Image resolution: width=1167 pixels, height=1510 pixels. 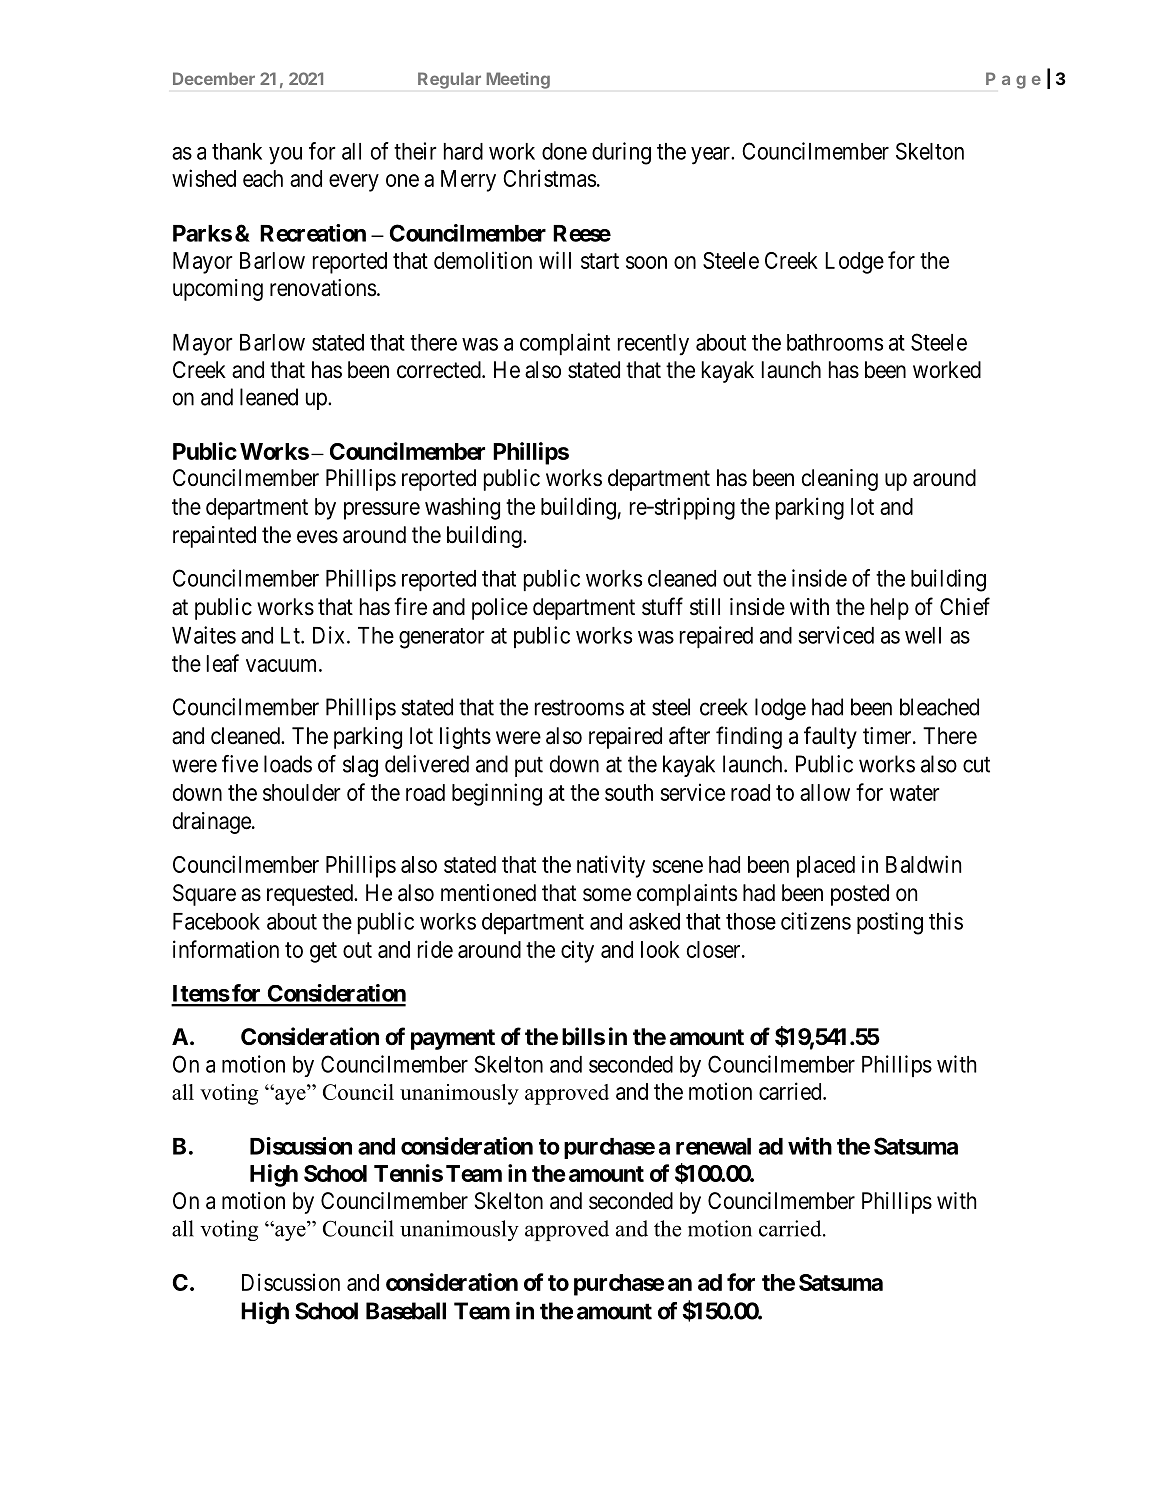 What do you see at coordinates (860, 895) in the screenshot?
I see `posted` at bounding box center [860, 895].
